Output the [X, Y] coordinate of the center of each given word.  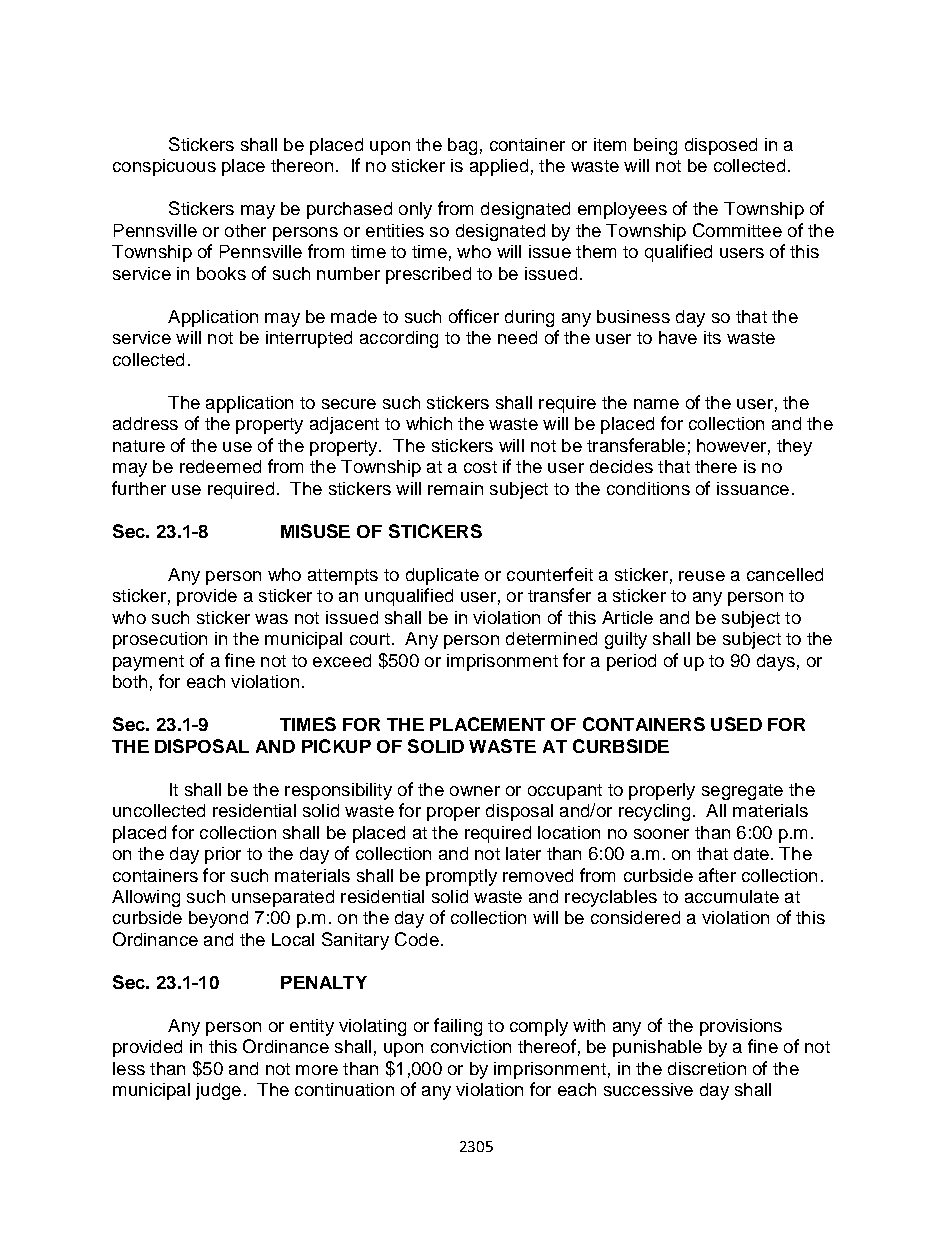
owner [475, 791]
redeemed [220, 466]
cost [480, 467]
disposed [721, 146]
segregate [742, 792]
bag [462, 146]
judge [218, 1091]
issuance [753, 488]
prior [223, 855]
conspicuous [164, 167]
